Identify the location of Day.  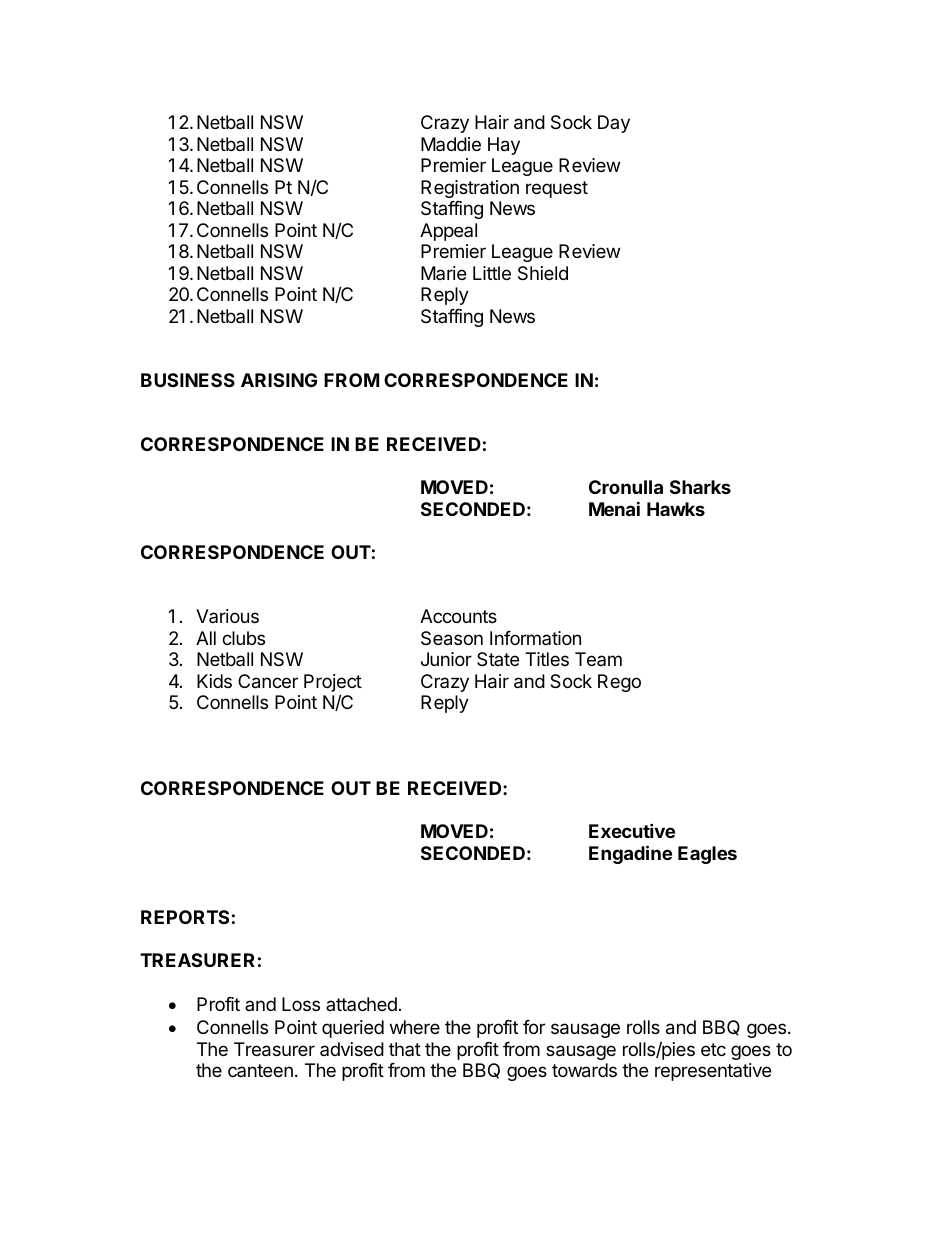
(614, 124).
